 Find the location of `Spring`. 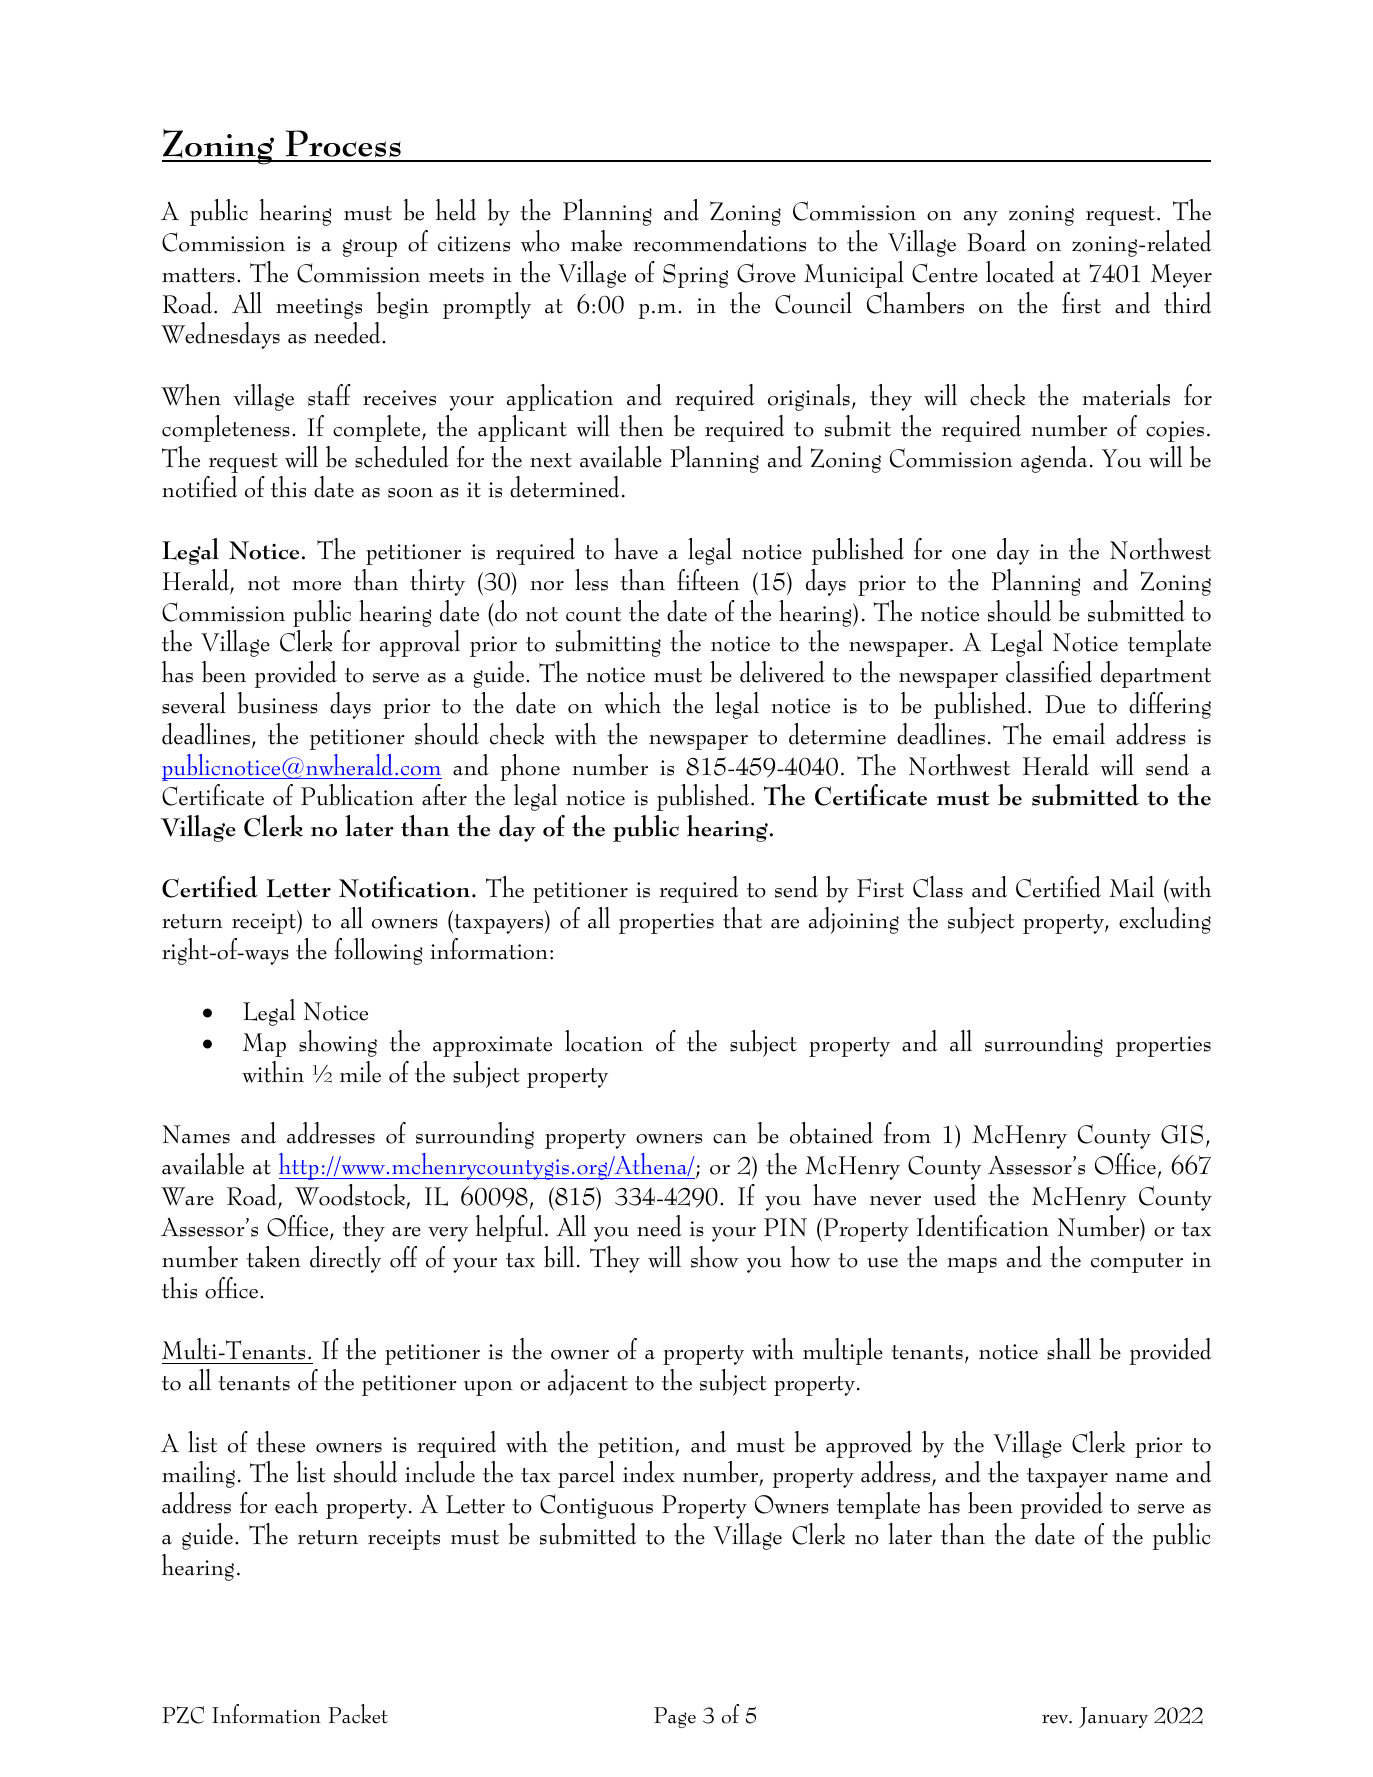

Spring is located at coordinates (695, 276).
